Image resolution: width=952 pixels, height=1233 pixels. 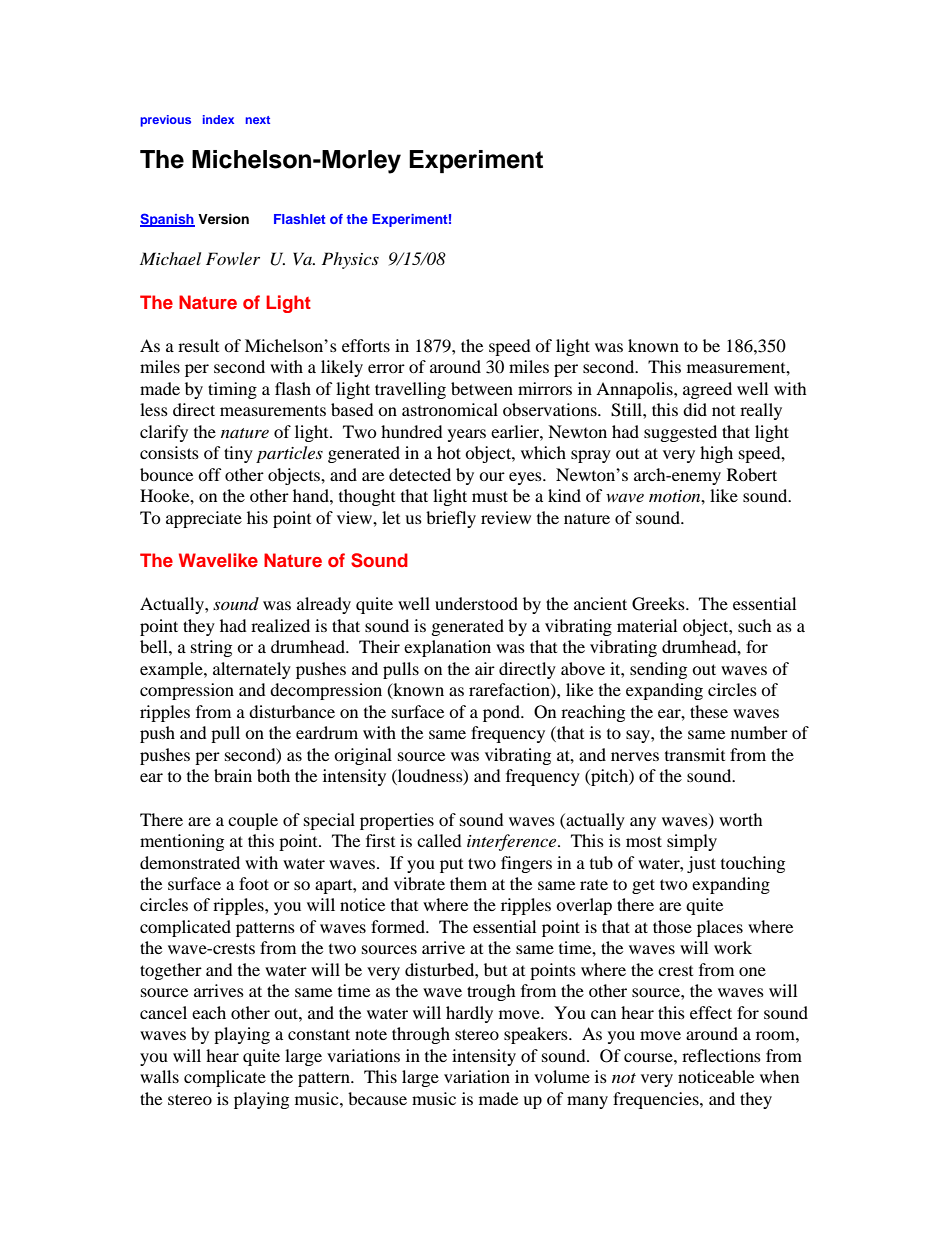 What do you see at coordinates (482, 388) in the screenshot?
I see `between` at bounding box center [482, 388].
